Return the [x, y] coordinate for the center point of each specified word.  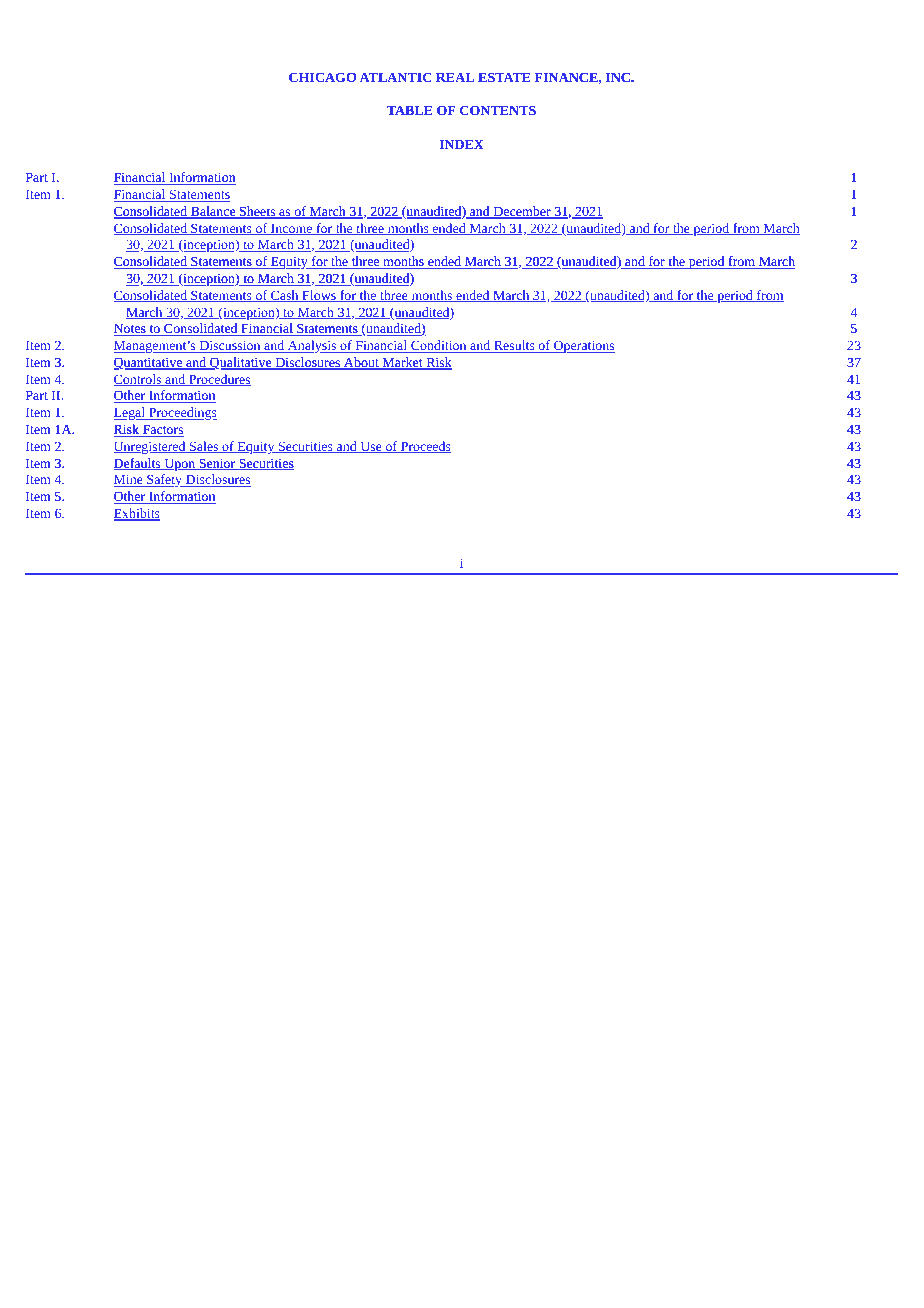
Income [292, 229]
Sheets [258, 212]
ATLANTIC [395, 77]
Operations [583, 347]
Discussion [230, 347]
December [522, 212]
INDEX [461, 144]
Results [514, 346]
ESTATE [504, 77]
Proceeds [425, 447]
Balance [213, 212]
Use [371, 447]
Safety [165, 480]
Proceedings [182, 413]
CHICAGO [322, 77]
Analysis [312, 346]
